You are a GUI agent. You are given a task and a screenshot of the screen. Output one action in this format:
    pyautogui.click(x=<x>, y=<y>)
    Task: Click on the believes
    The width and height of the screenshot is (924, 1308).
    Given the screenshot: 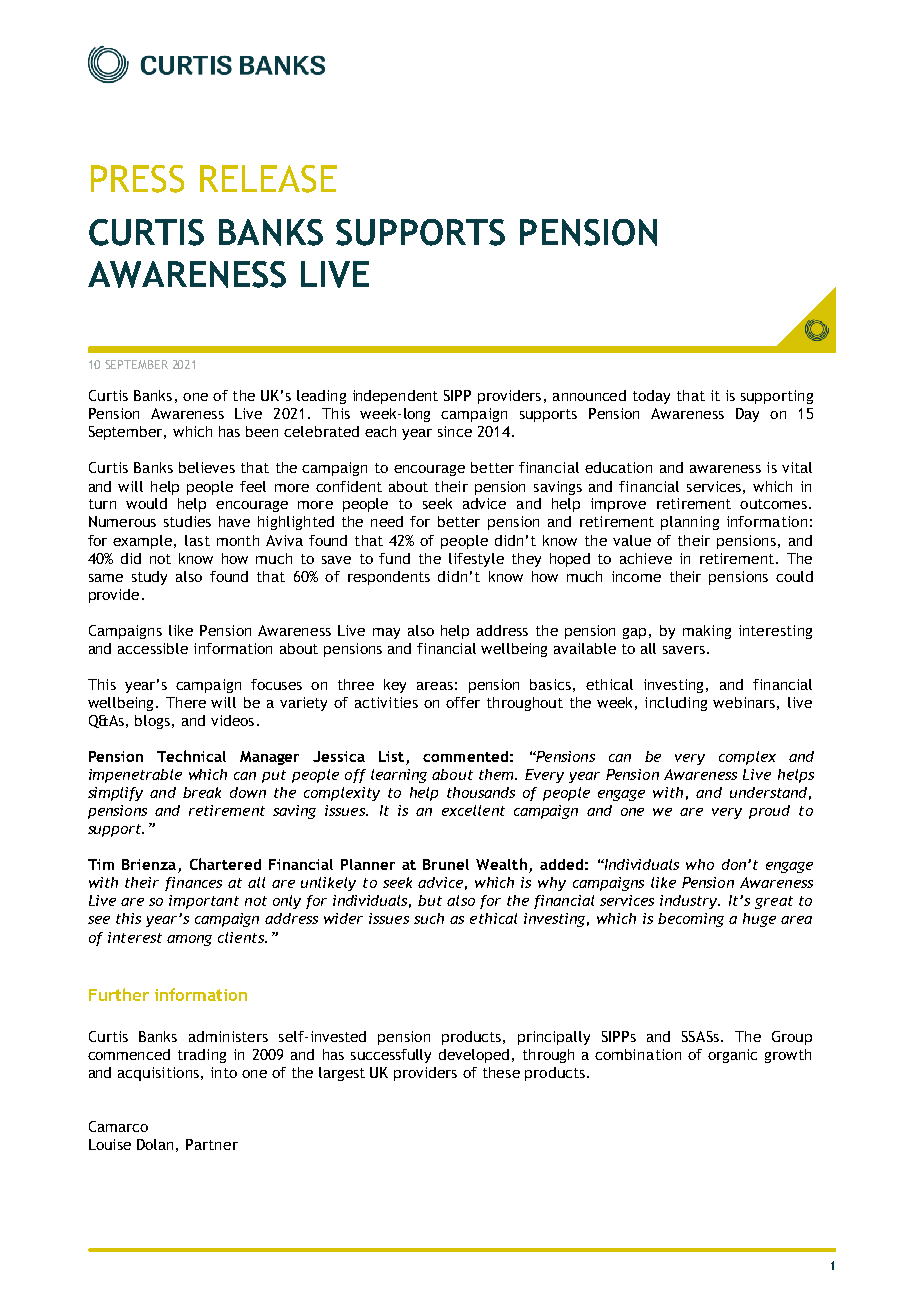 What is the action you would take?
    pyautogui.click(x=207, y=467)
